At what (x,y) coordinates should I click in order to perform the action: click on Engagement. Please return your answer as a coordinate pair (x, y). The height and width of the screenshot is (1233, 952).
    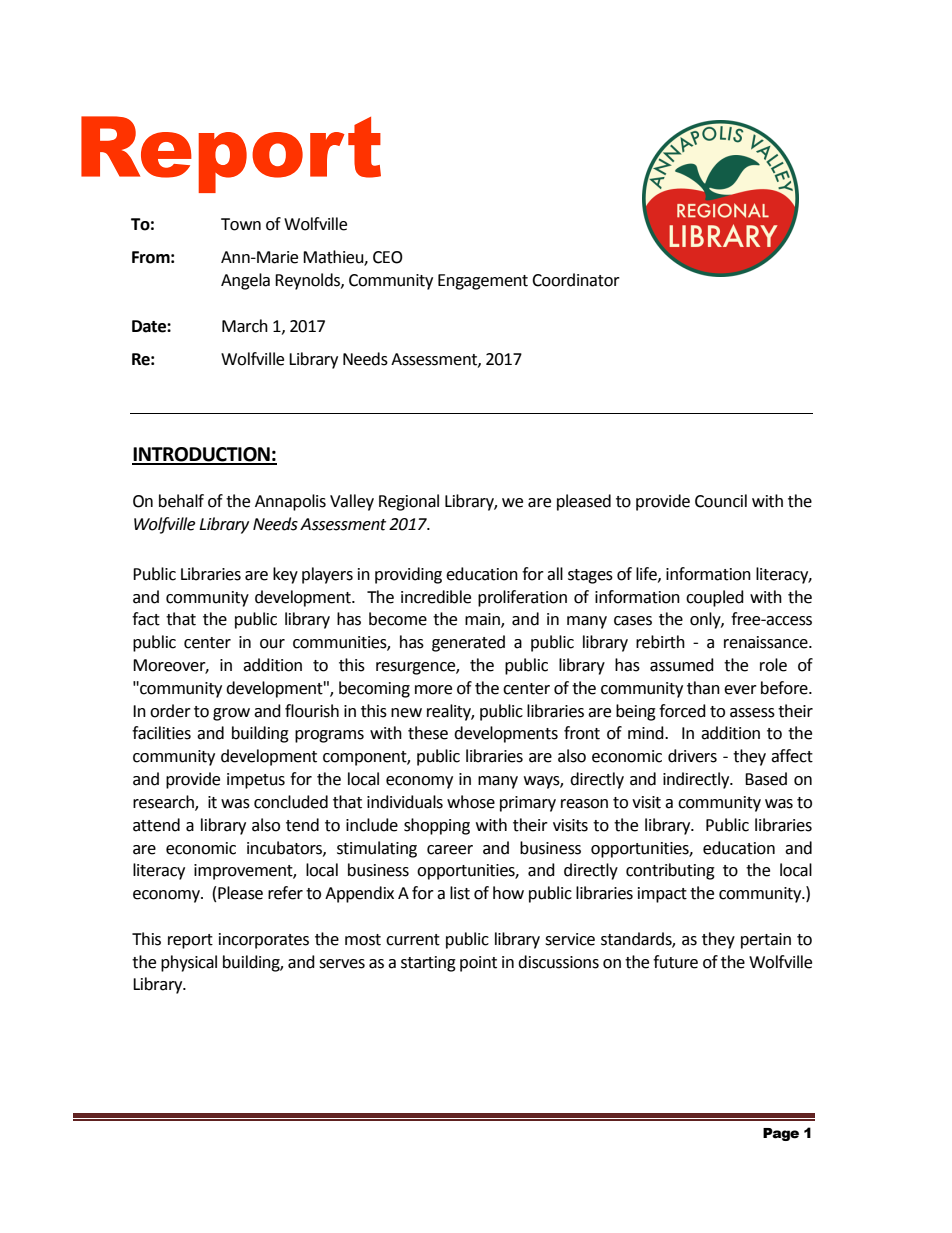
    Looking at the image, I should click on (483, 282).
